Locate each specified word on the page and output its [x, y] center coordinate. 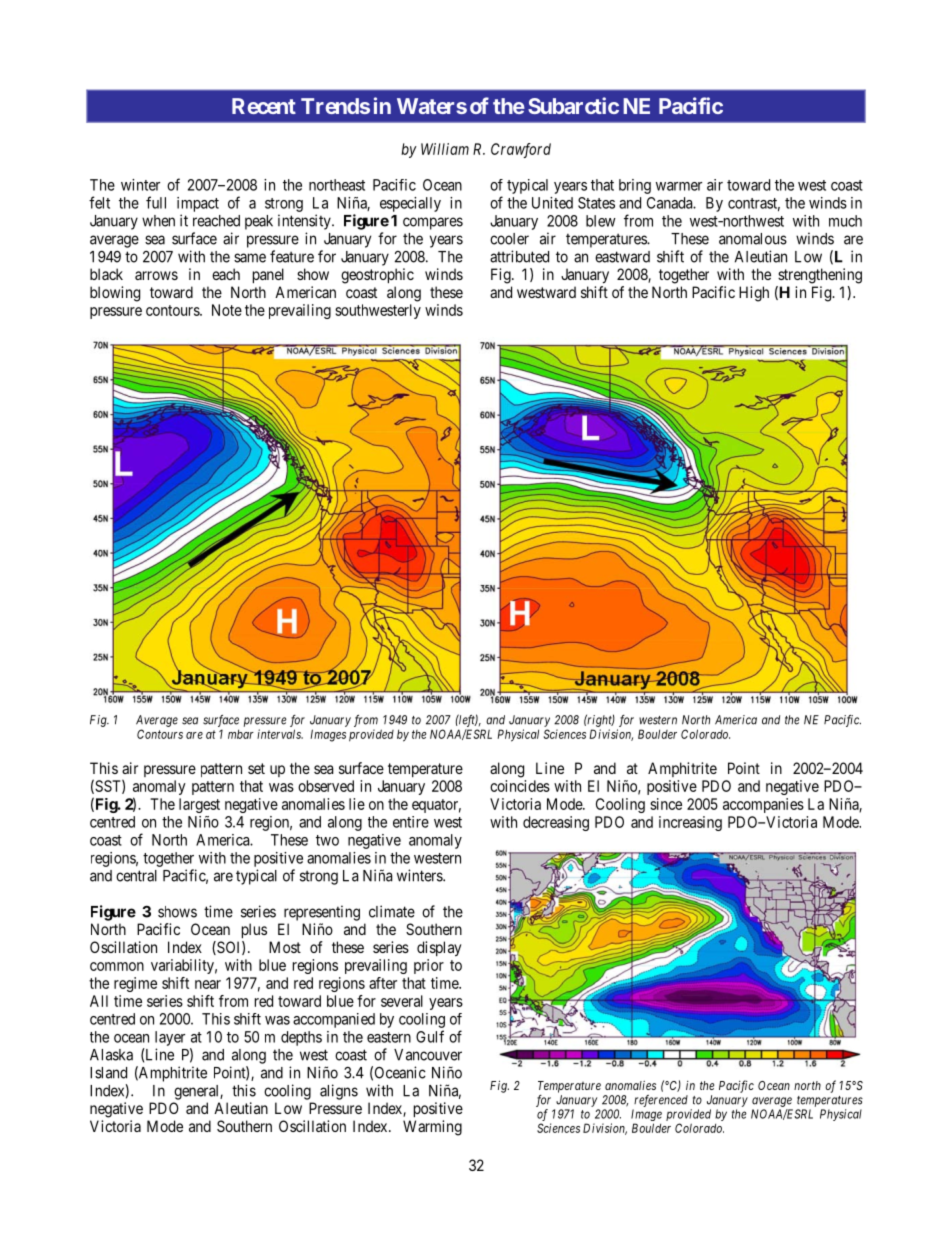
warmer [679, 186]
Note [227, 310]
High [754, 294]
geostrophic [377, 276]
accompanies [763, 805]
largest [199, 805]
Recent [264, 106]
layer [170, 1038]
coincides [520, 786]
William [445, 149]
